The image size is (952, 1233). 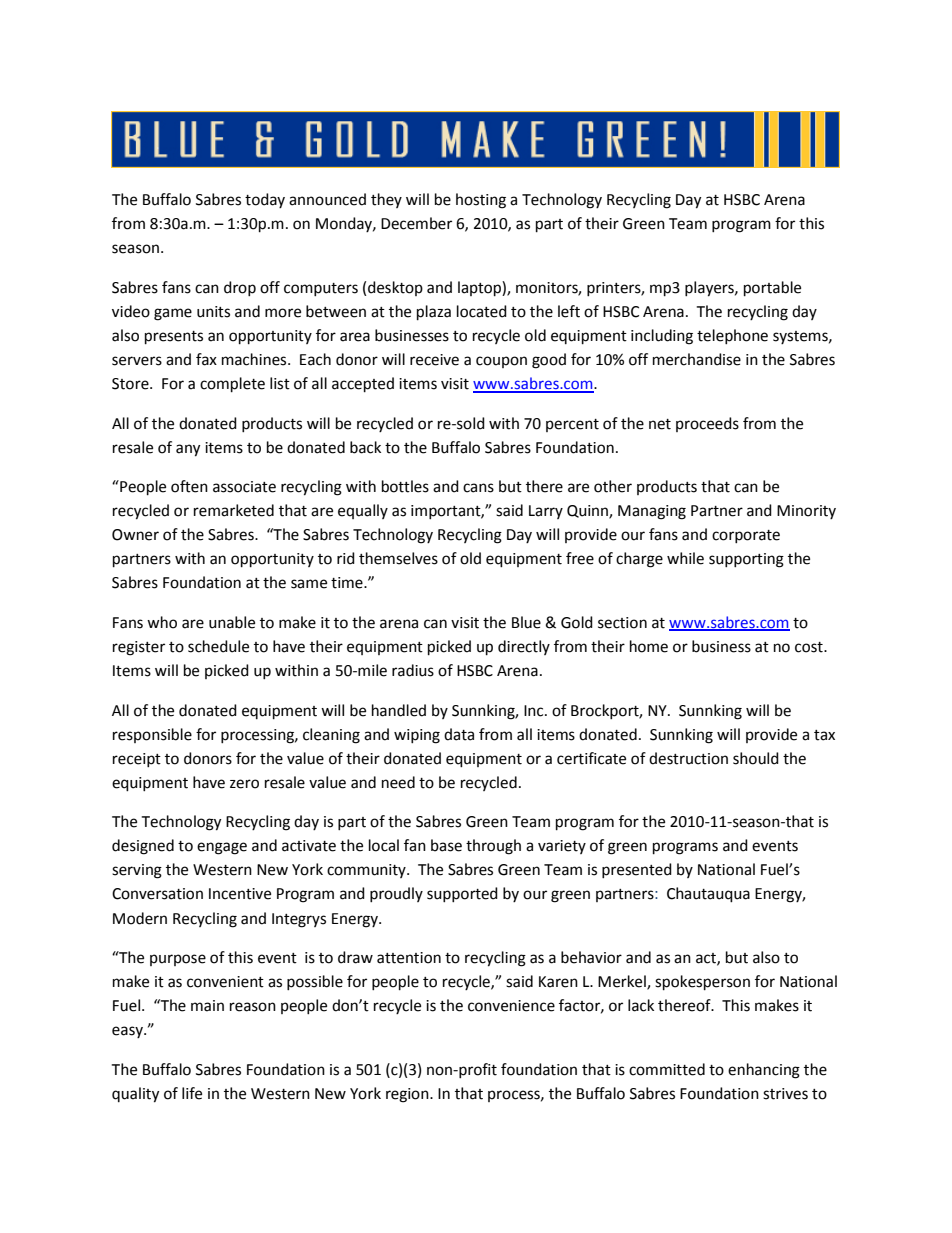 I want to click on through, so click(x=493, y=847).
